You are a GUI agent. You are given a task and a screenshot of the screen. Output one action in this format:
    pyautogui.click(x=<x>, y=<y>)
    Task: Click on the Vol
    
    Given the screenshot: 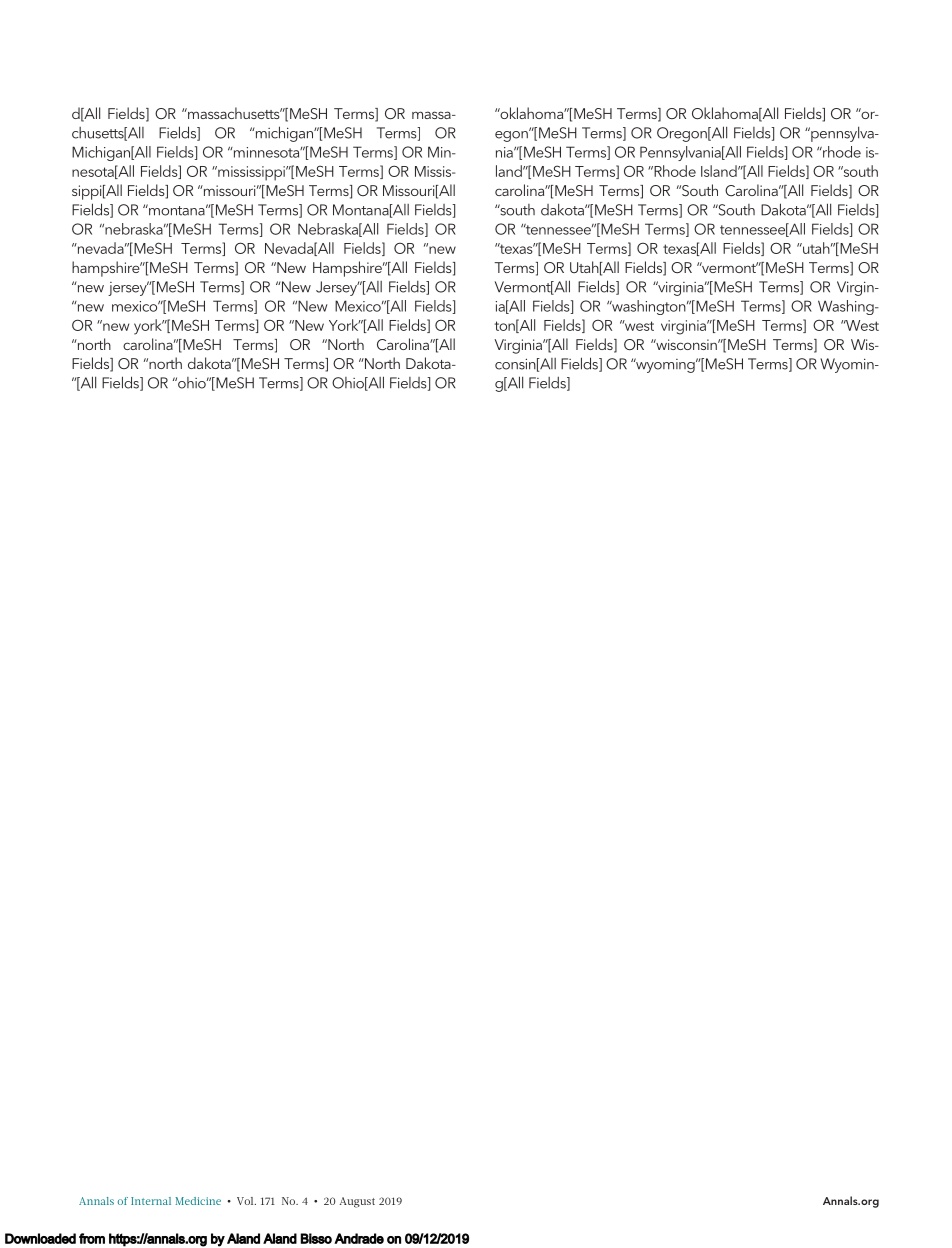 What is the action you would take?
    pyautogui.click(x=246, y=1201)
